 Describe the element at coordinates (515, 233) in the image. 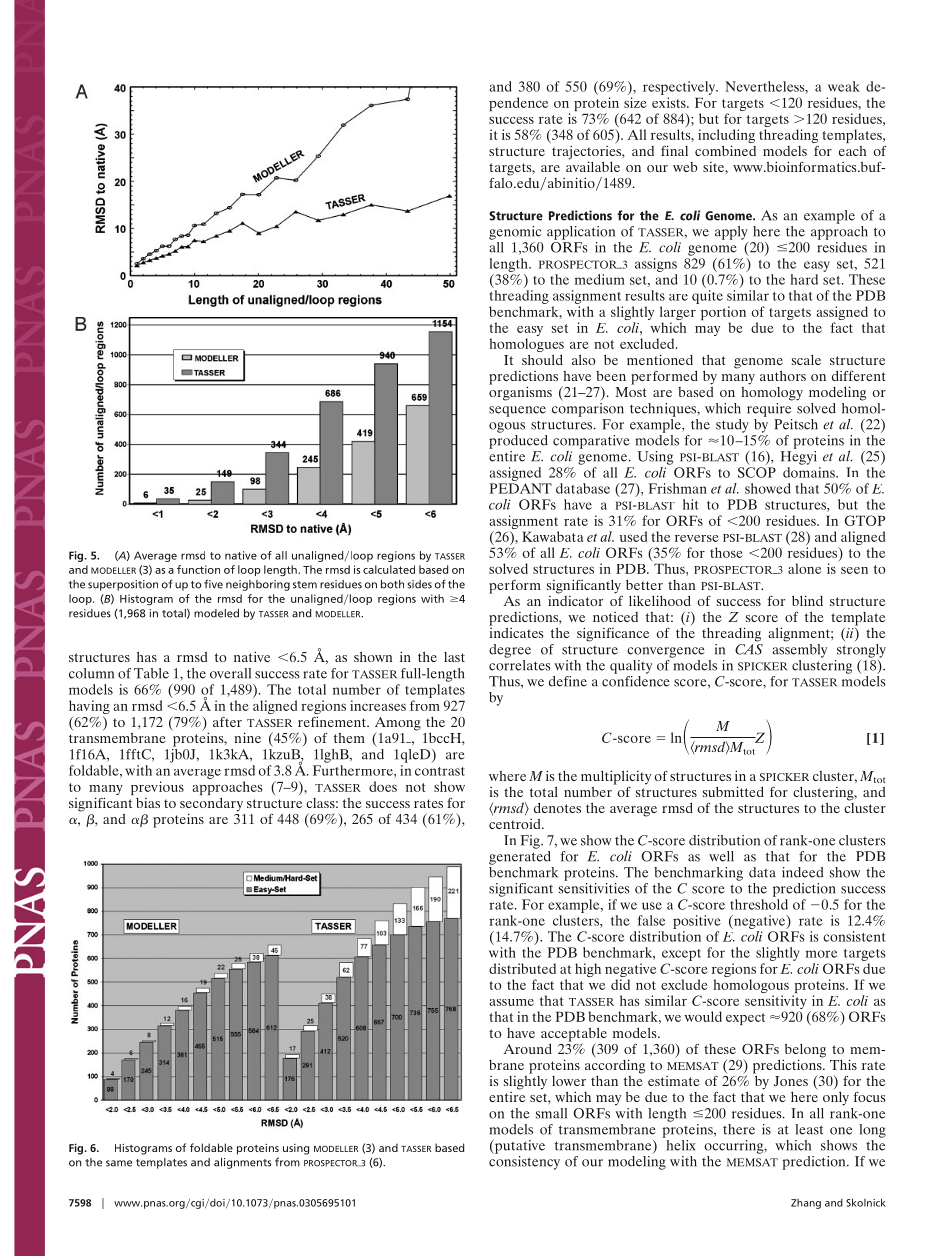

I see `genomic` at that location.
